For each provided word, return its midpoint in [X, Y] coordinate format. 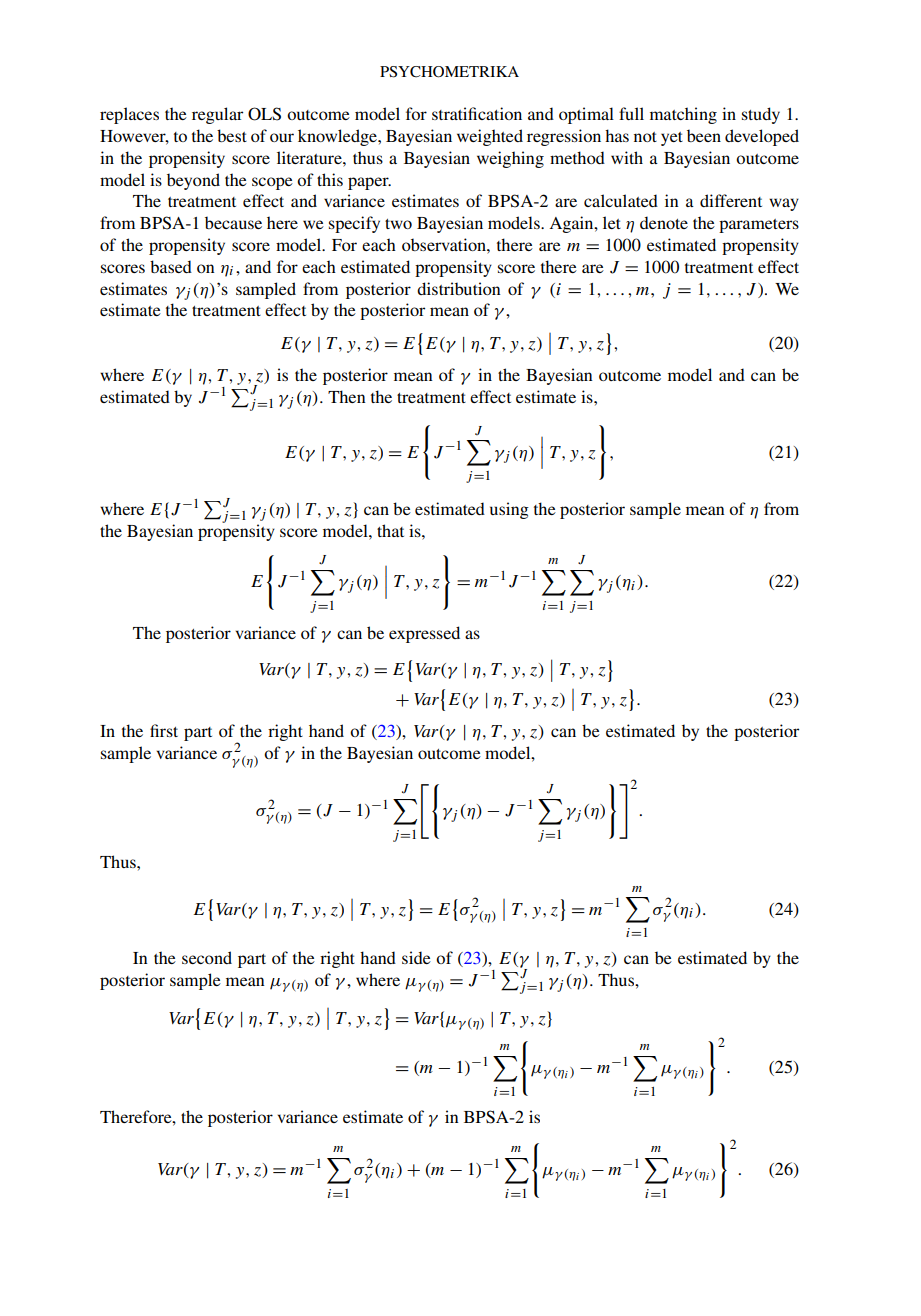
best [232, 135]
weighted [490, 137]
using [509, 510]
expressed [424, 634]
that [390, 530]
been [704, 135]
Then [347, 396]
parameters [759, 226]
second [207, 957]
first [164, 730]
